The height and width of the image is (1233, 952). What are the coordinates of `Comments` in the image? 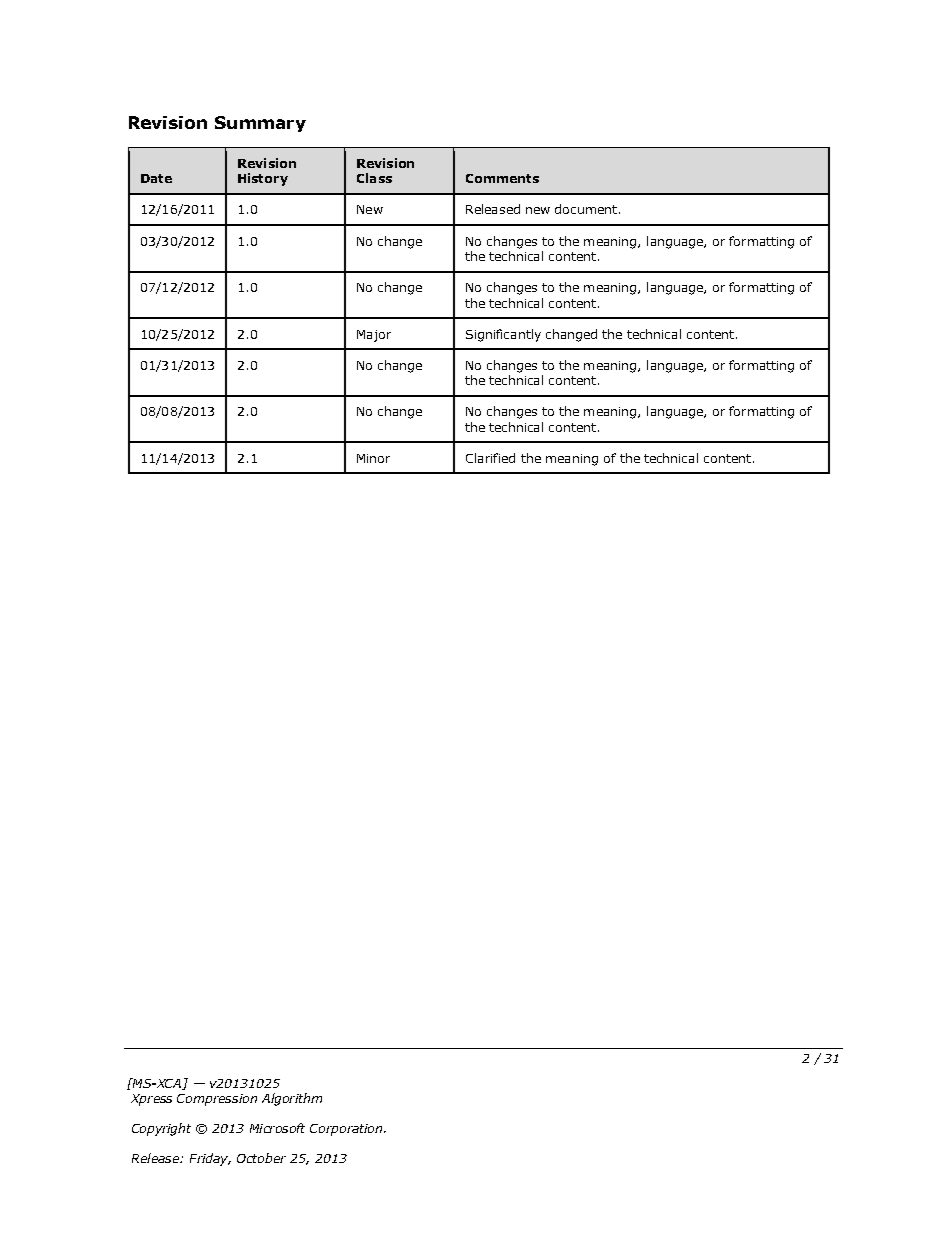 It's located at (502, 178).
